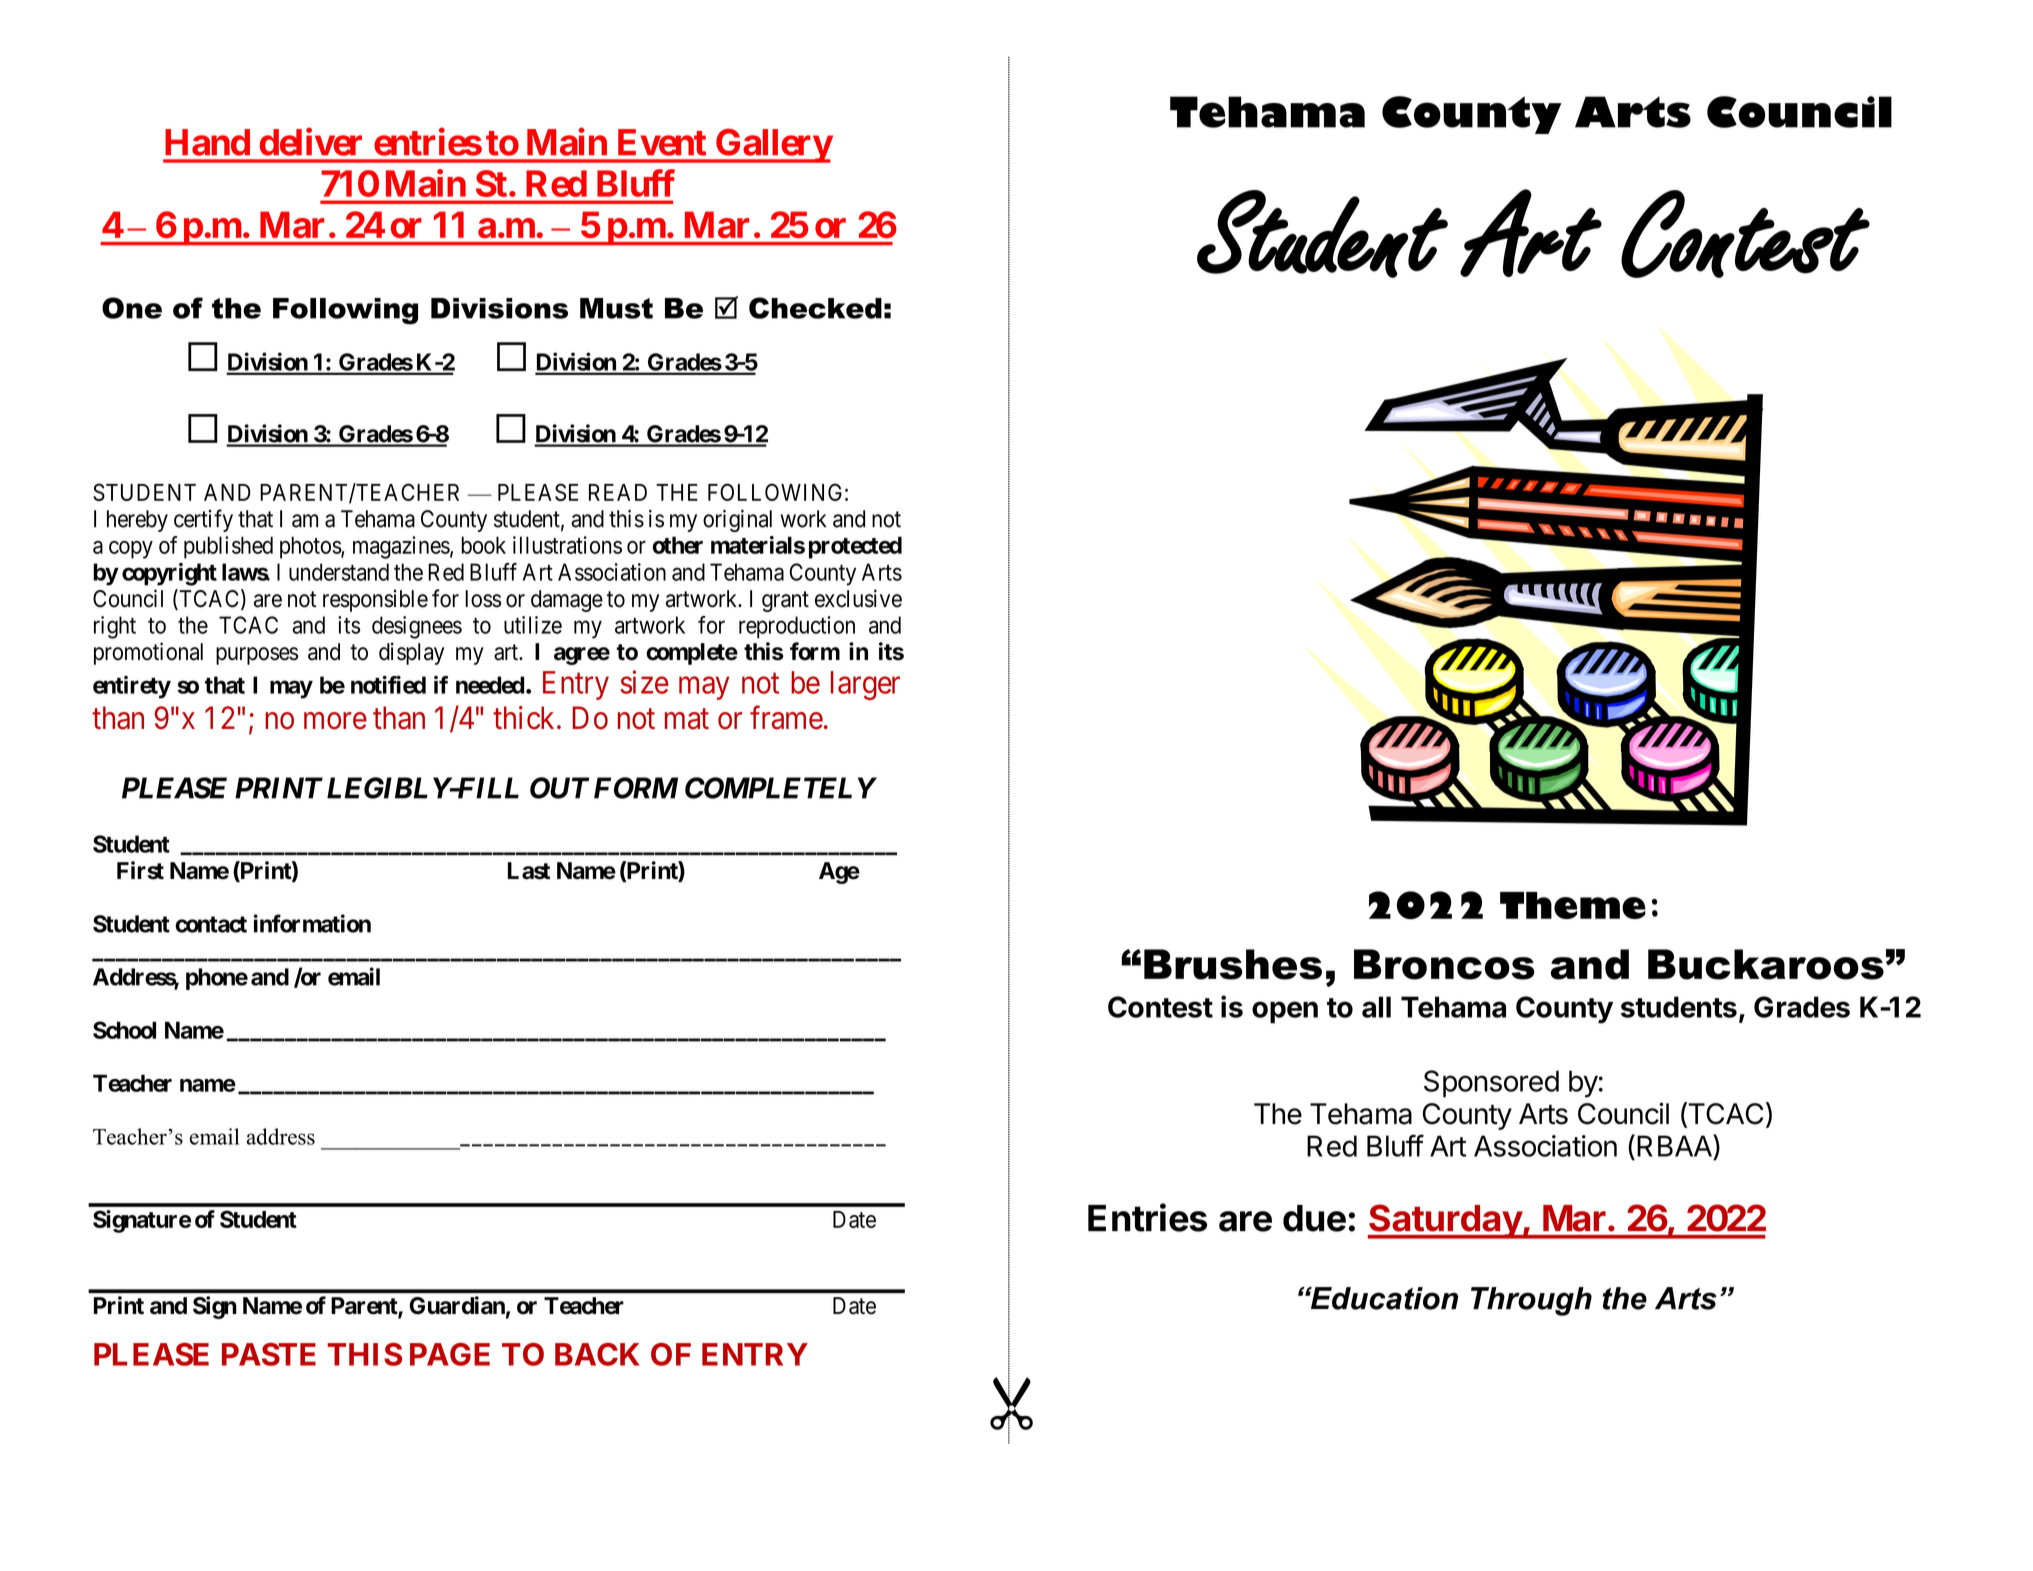 The image size is (2033, 1571). I want to click on exclusive, so click(858, 598).
